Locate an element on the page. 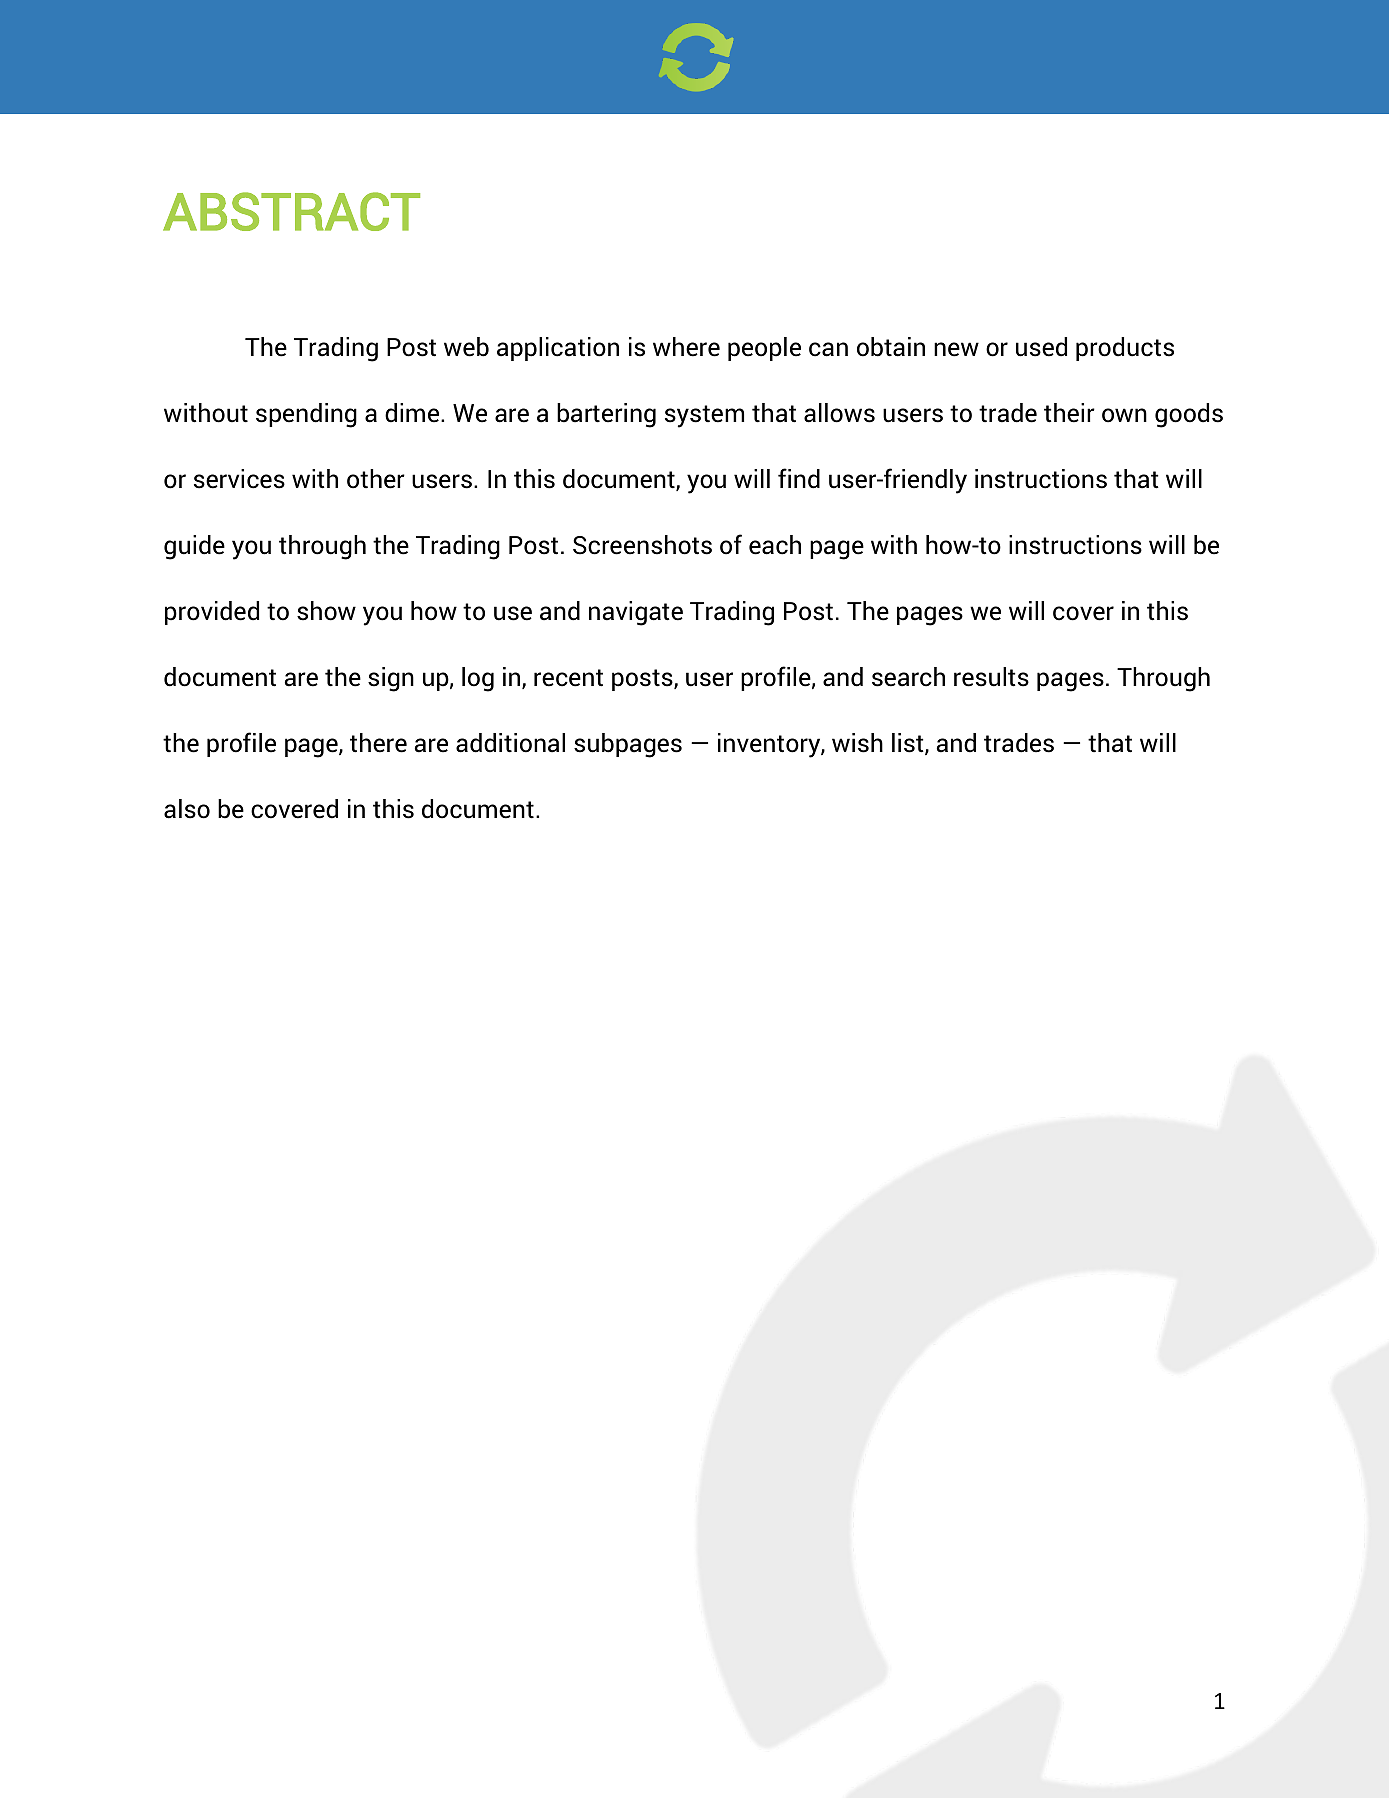 The height and width of the page is (1798, 1389). list is located at coordinates (909, 744).
